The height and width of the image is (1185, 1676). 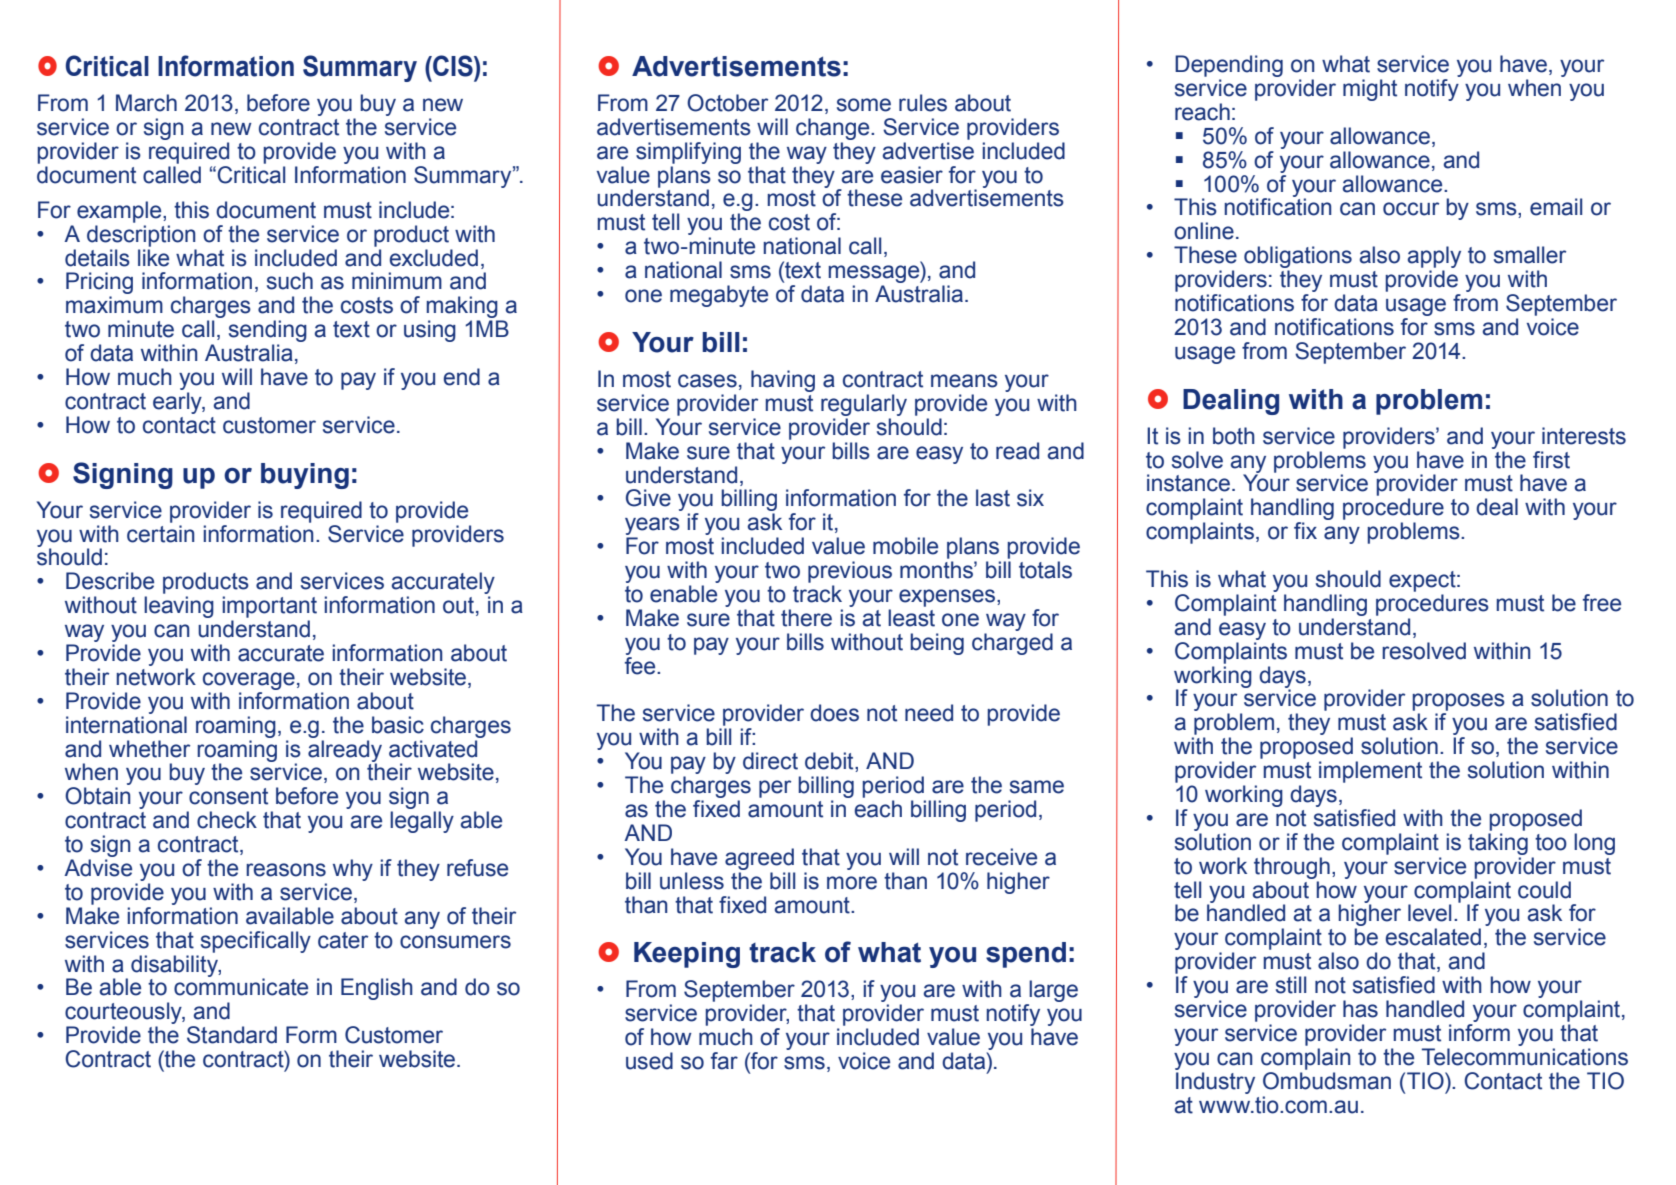 What do you see at coordinates (232, 1035) in the image?
I see `Standard` at bounding box center [232, 1035].
